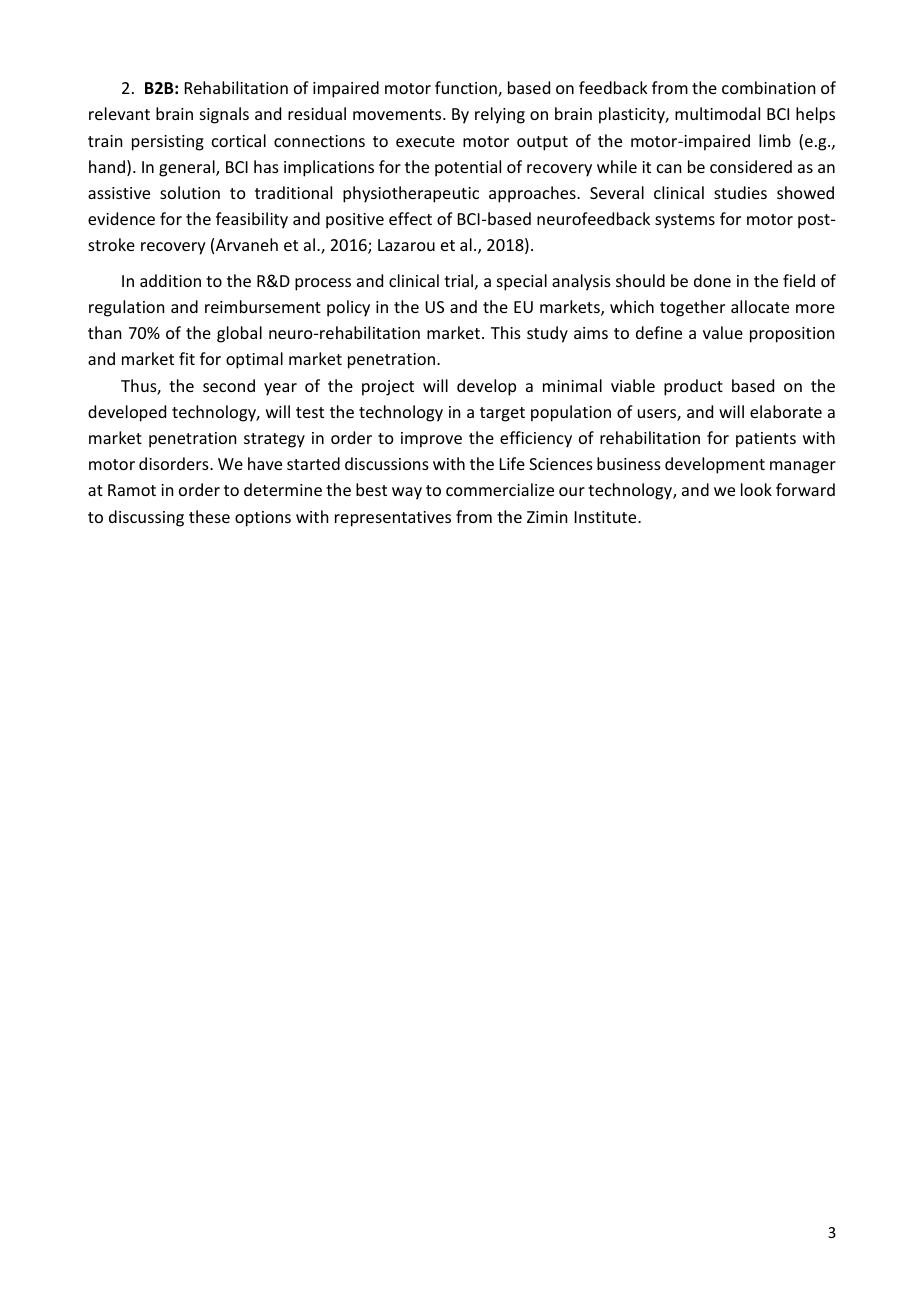 This screenshot has height=1308, width=924. I want to click on function, so click(467, 89).
